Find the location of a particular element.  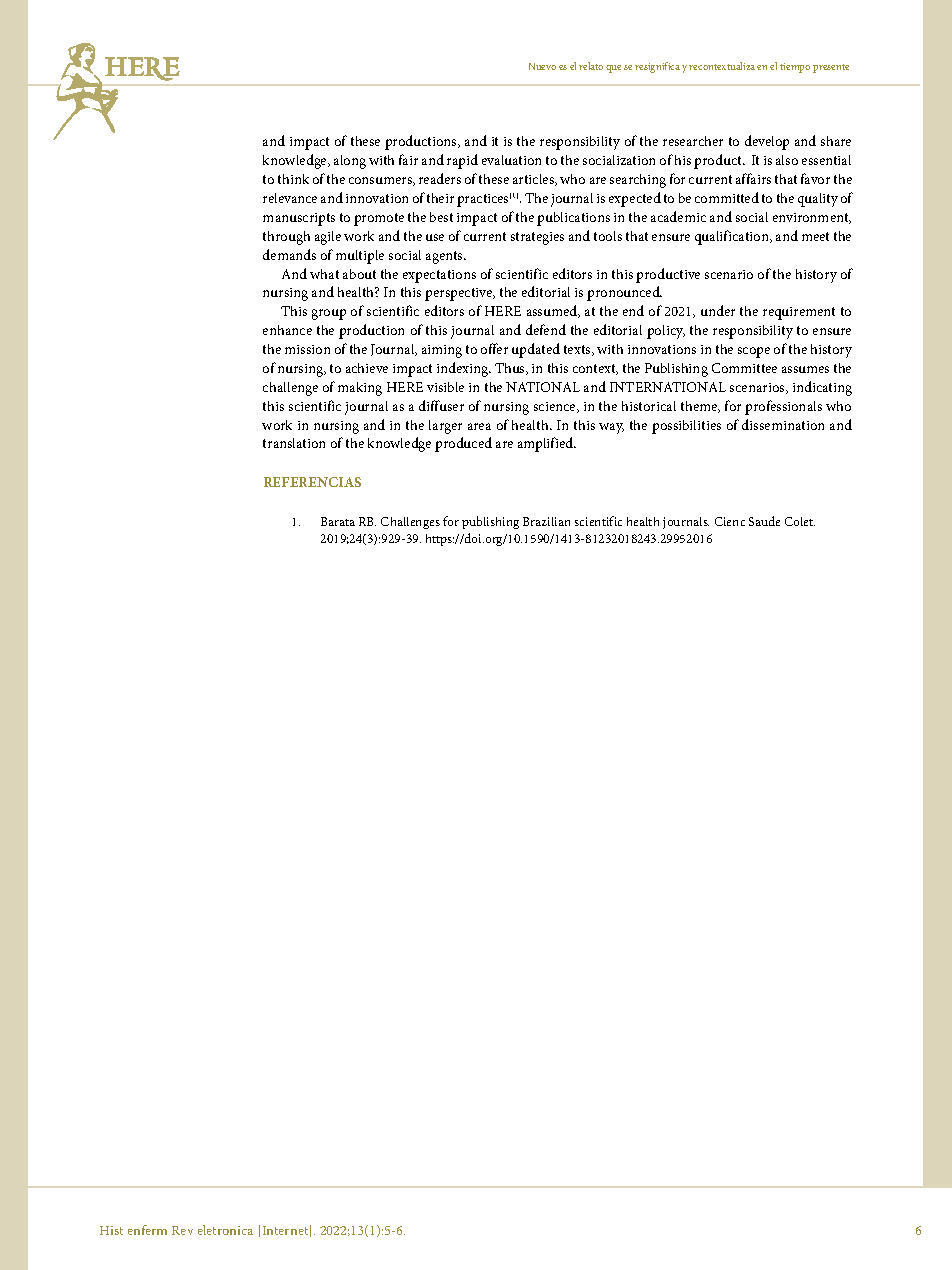

think is located at coordinates (293, 179).
